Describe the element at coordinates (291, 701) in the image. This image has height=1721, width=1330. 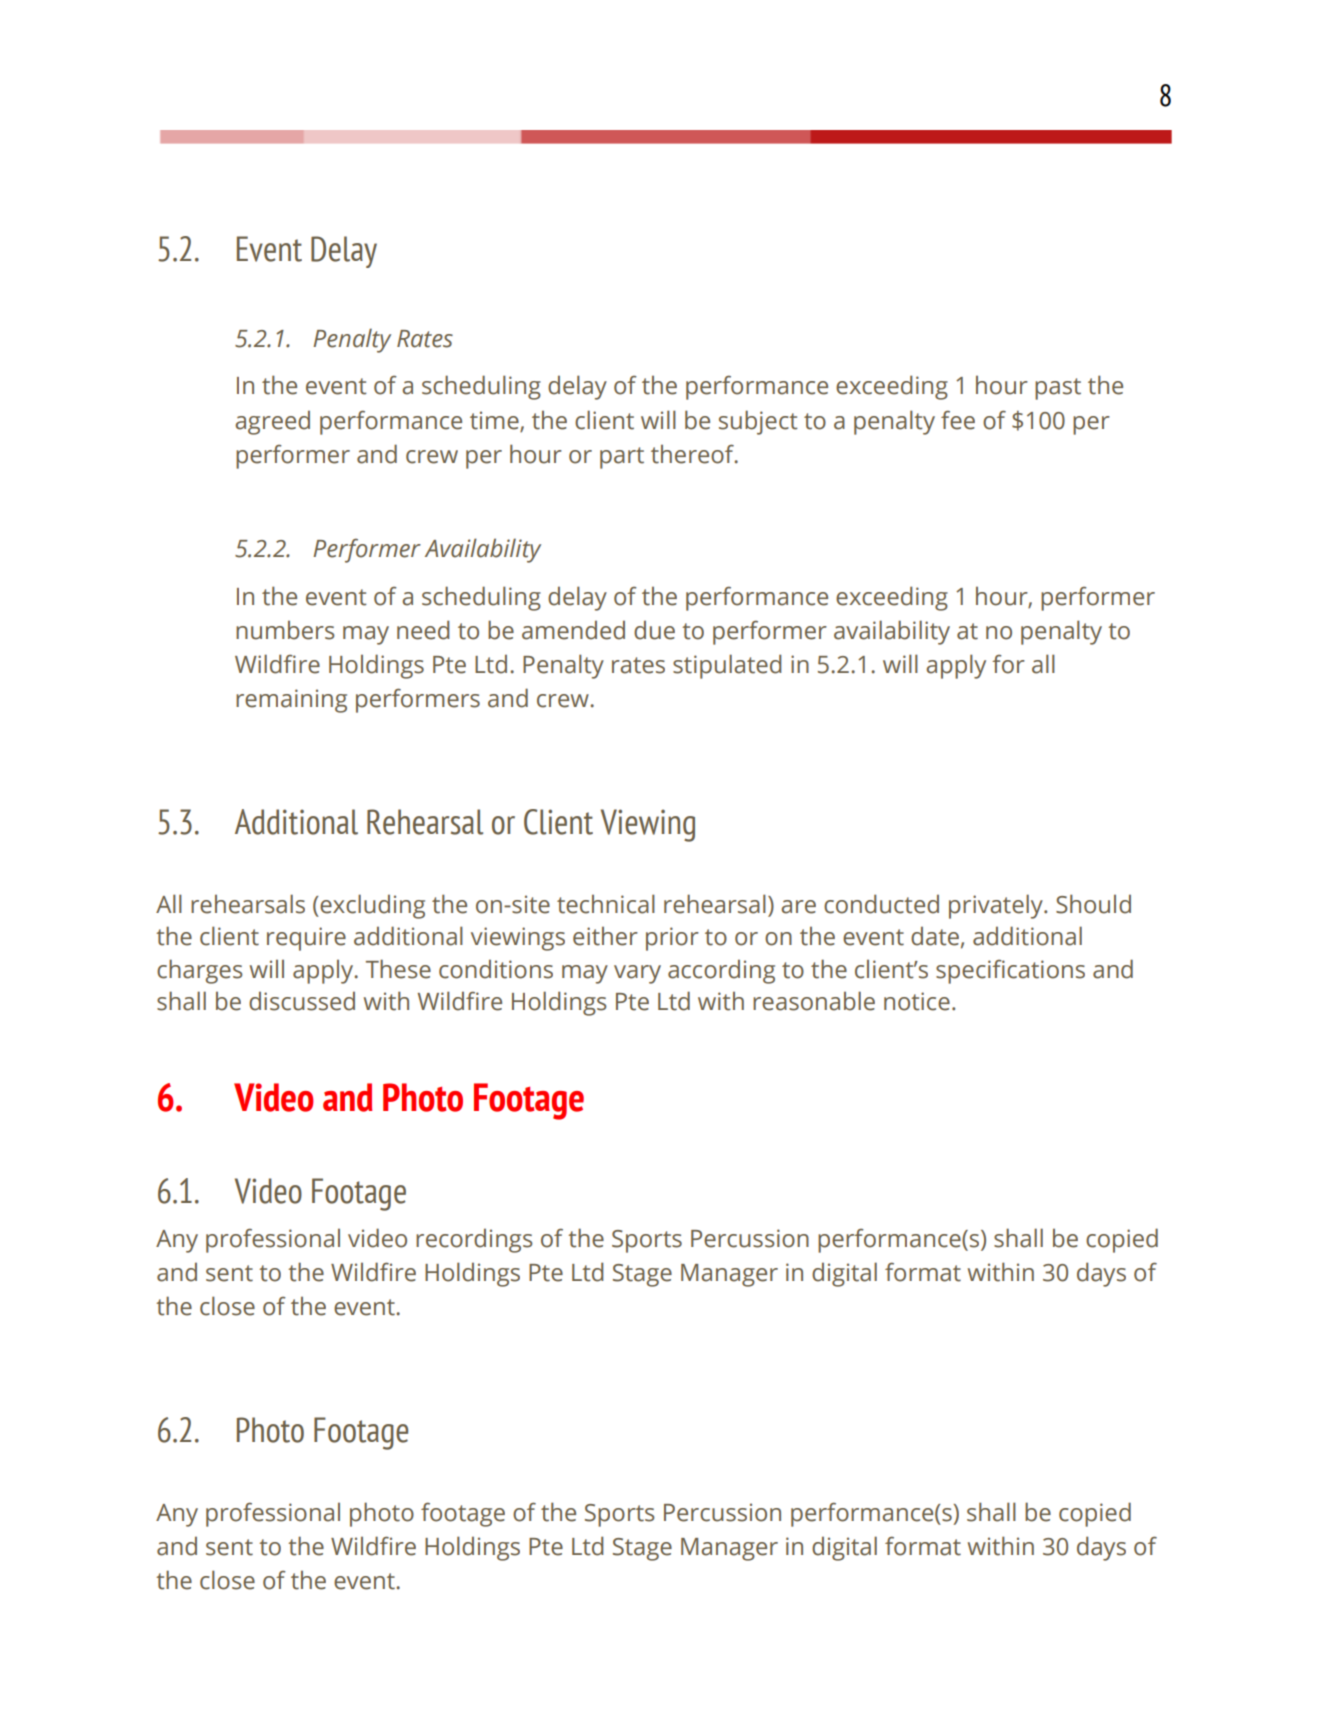
I see `remaining` at that location.
